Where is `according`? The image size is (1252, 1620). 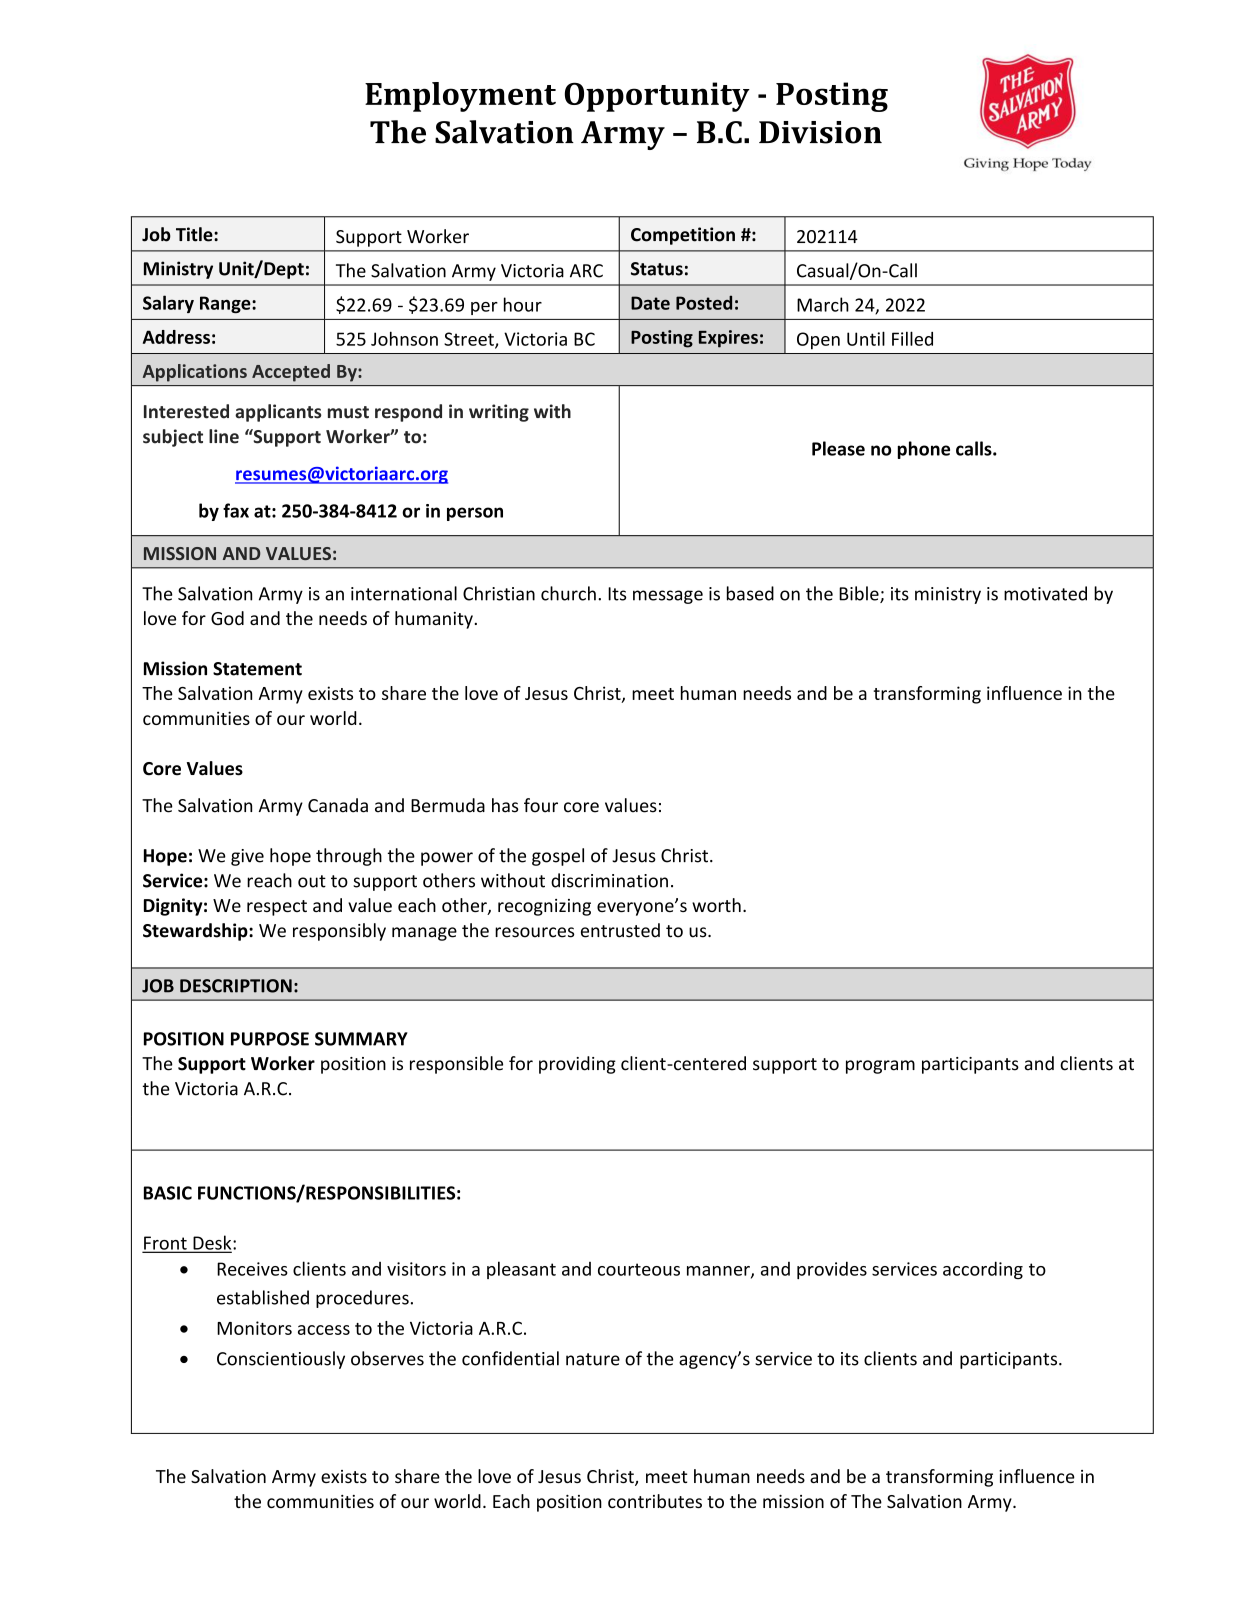
according is located at coordinates (983, 1270).
